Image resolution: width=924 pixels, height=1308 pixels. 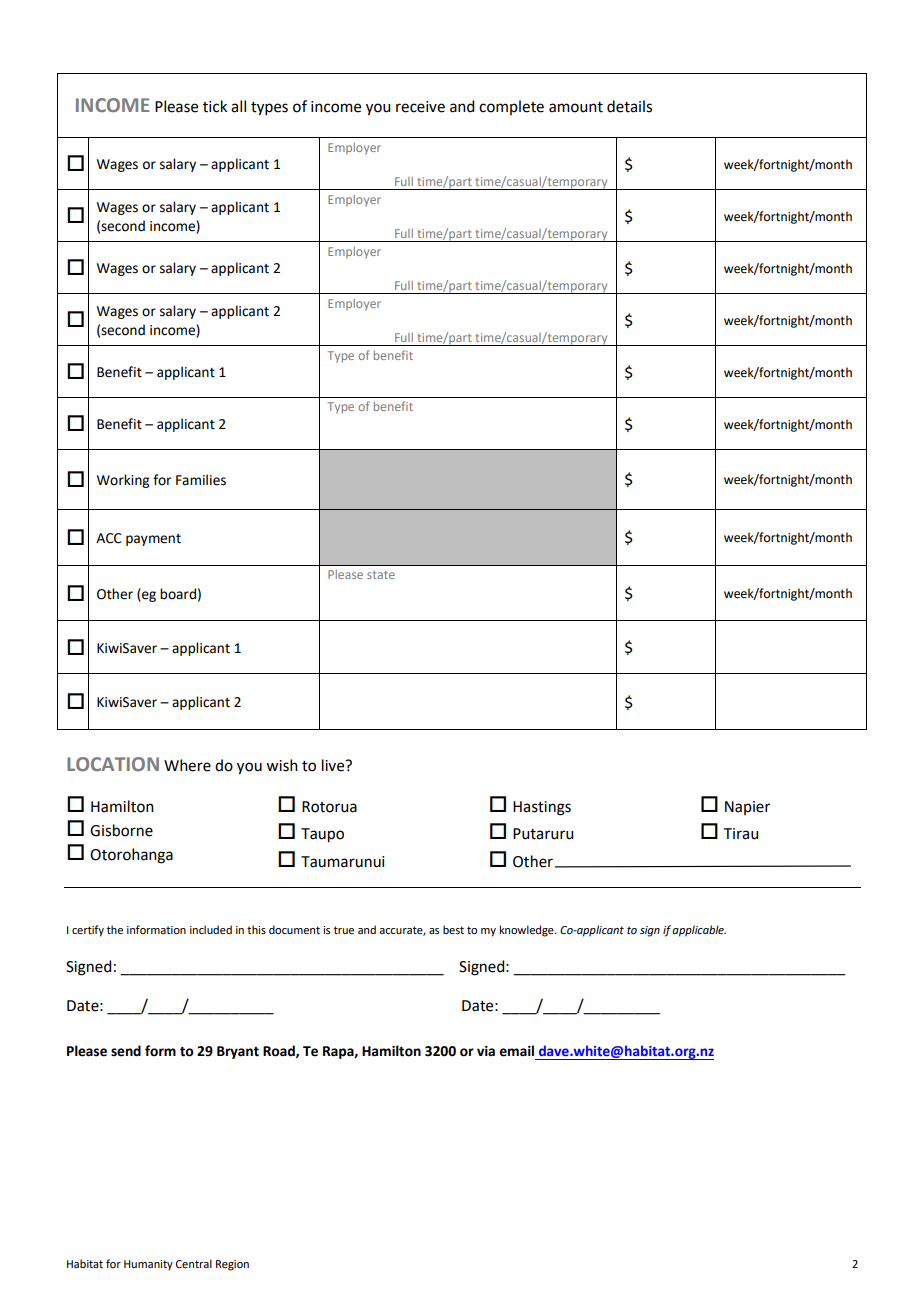 What do you see at coordinates (232, 1265) in the screenshot?
I see `Region` at bounding box center [232, 1265].
